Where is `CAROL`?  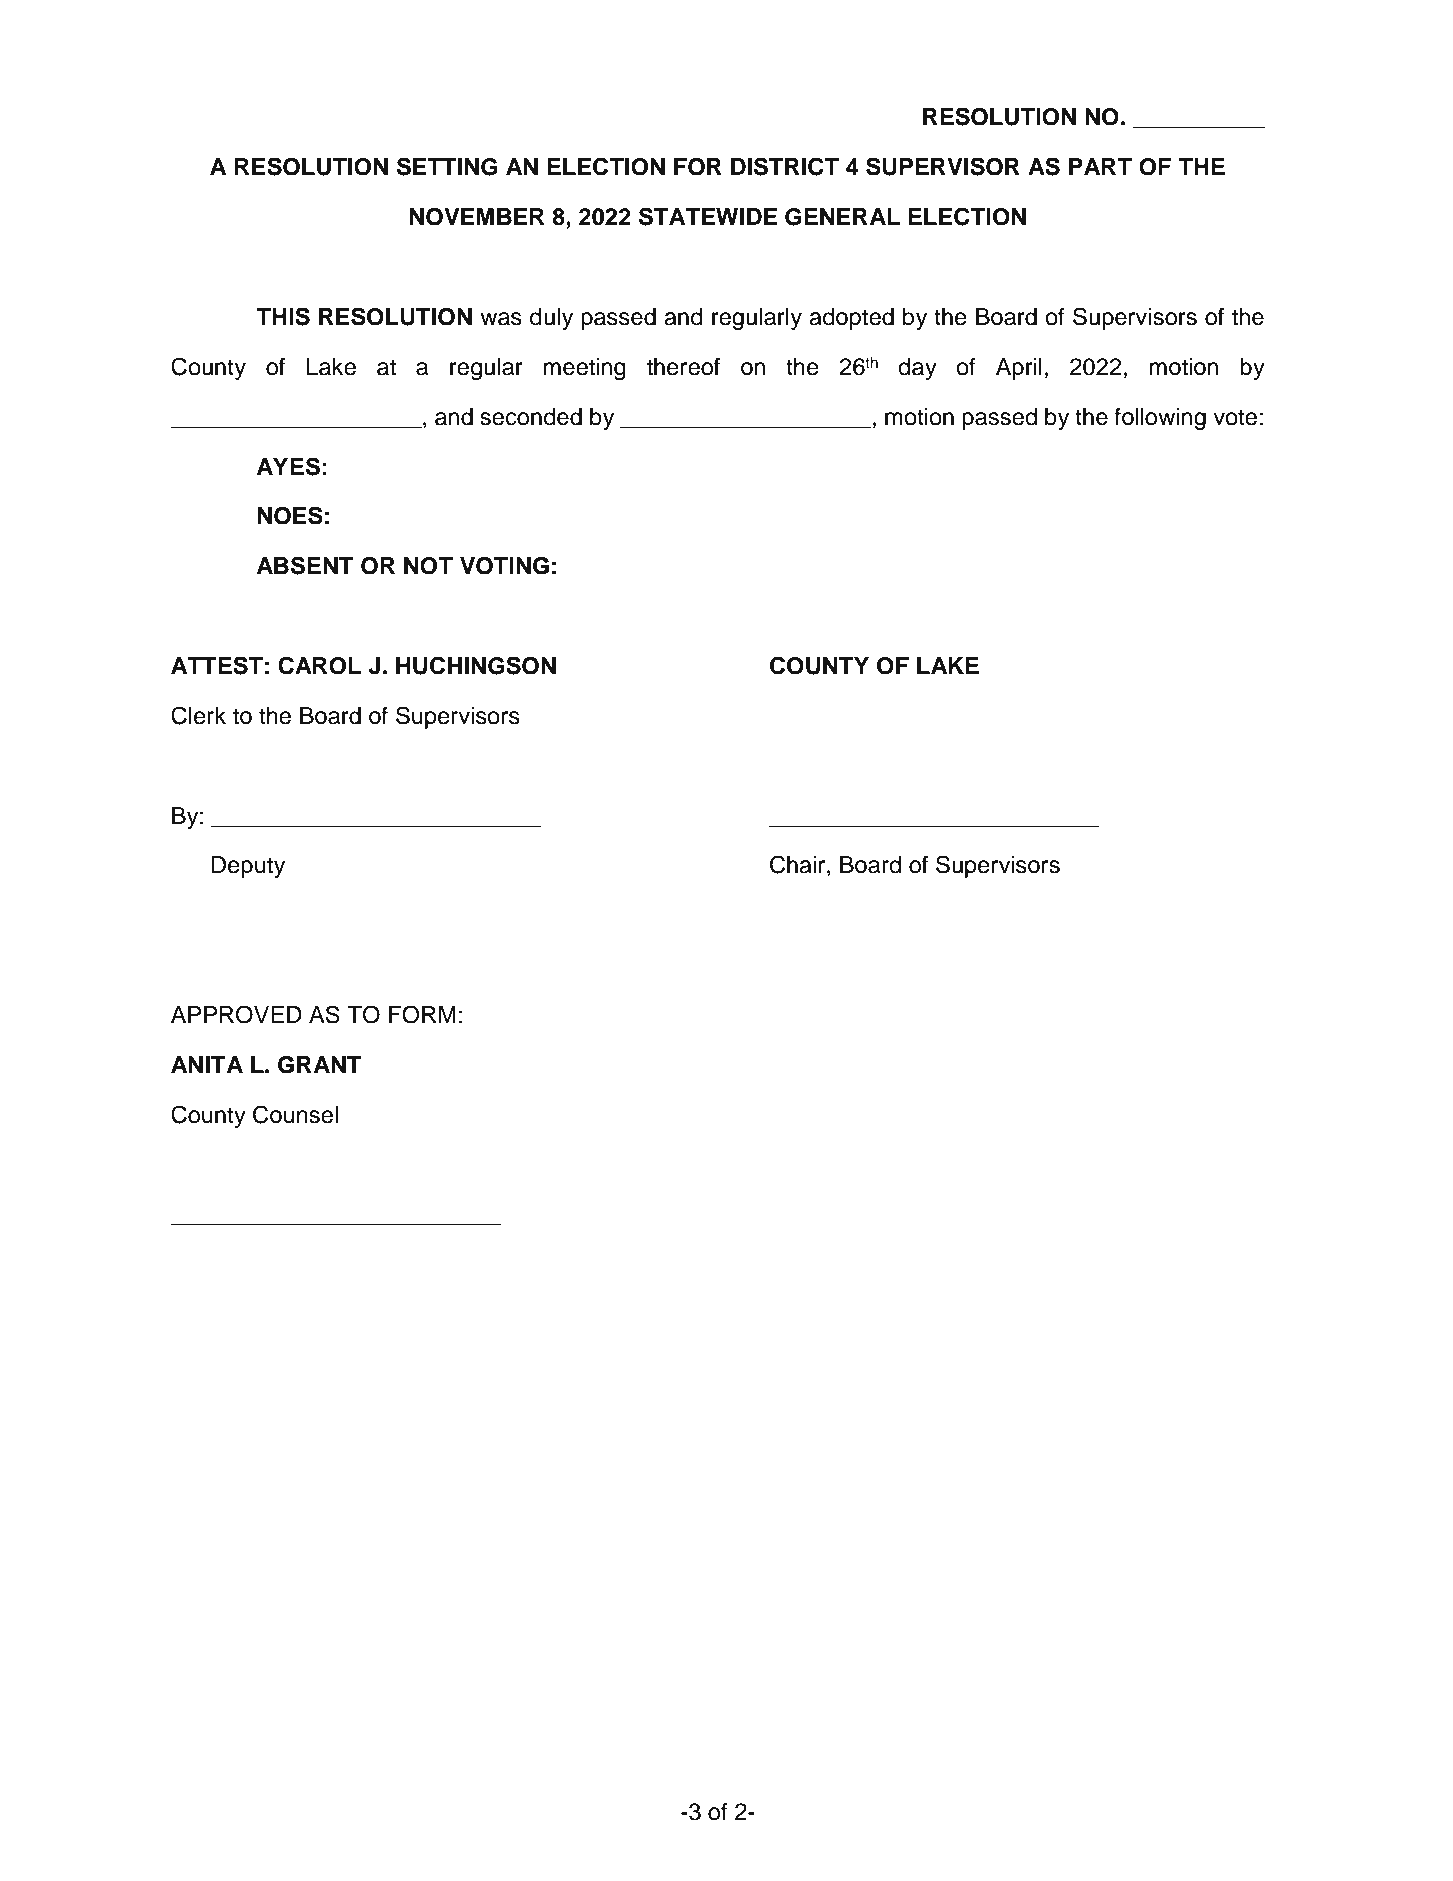 CAROL is located at coordinates (319, 665).
